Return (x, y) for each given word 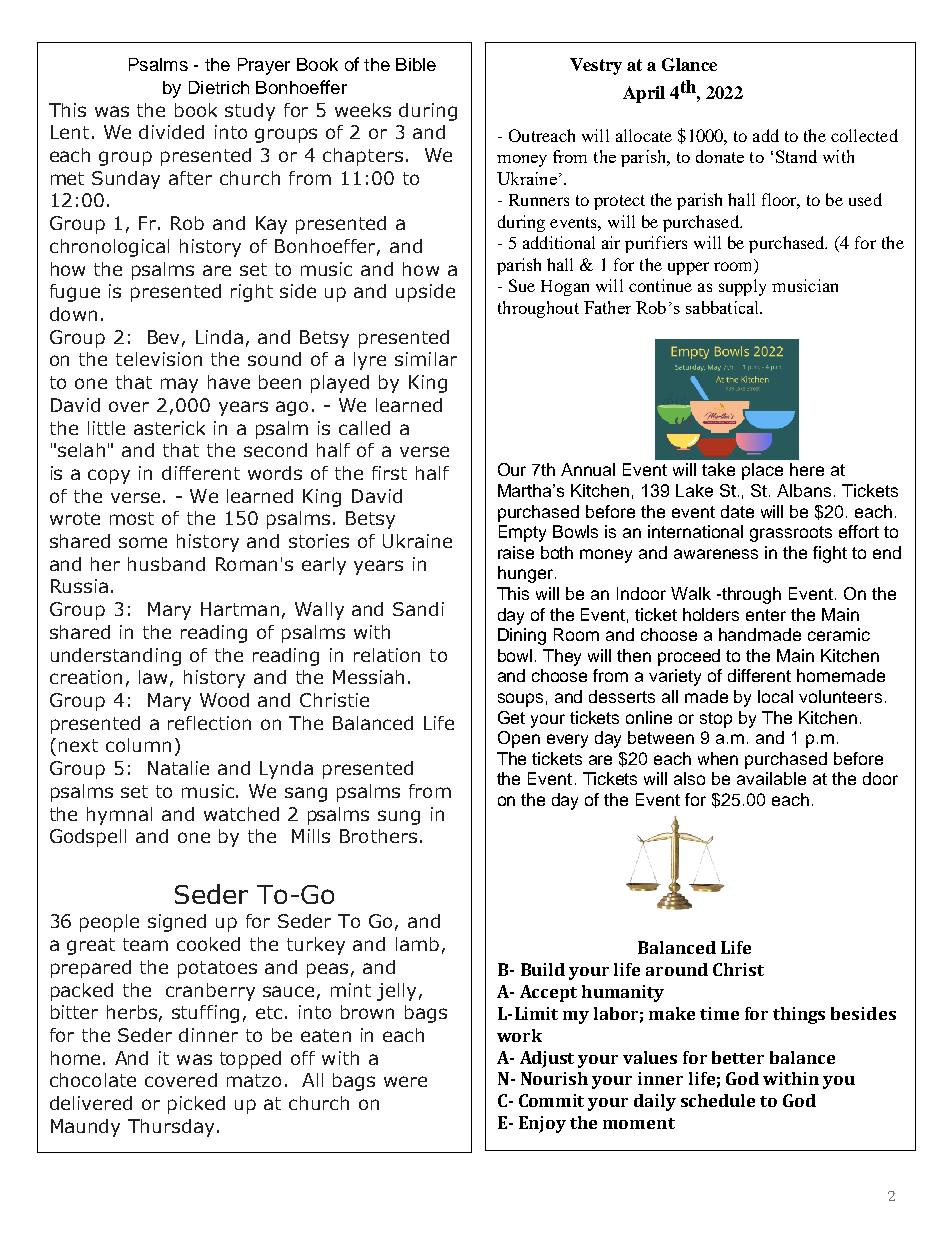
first (389, 473)
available (771, 778)
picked (196, 1105)
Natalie (178, 768)
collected (864, 135)
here (807, 469)
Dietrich (219, 87)
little (106, 428)
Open (519, 739)
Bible (416, 64)
